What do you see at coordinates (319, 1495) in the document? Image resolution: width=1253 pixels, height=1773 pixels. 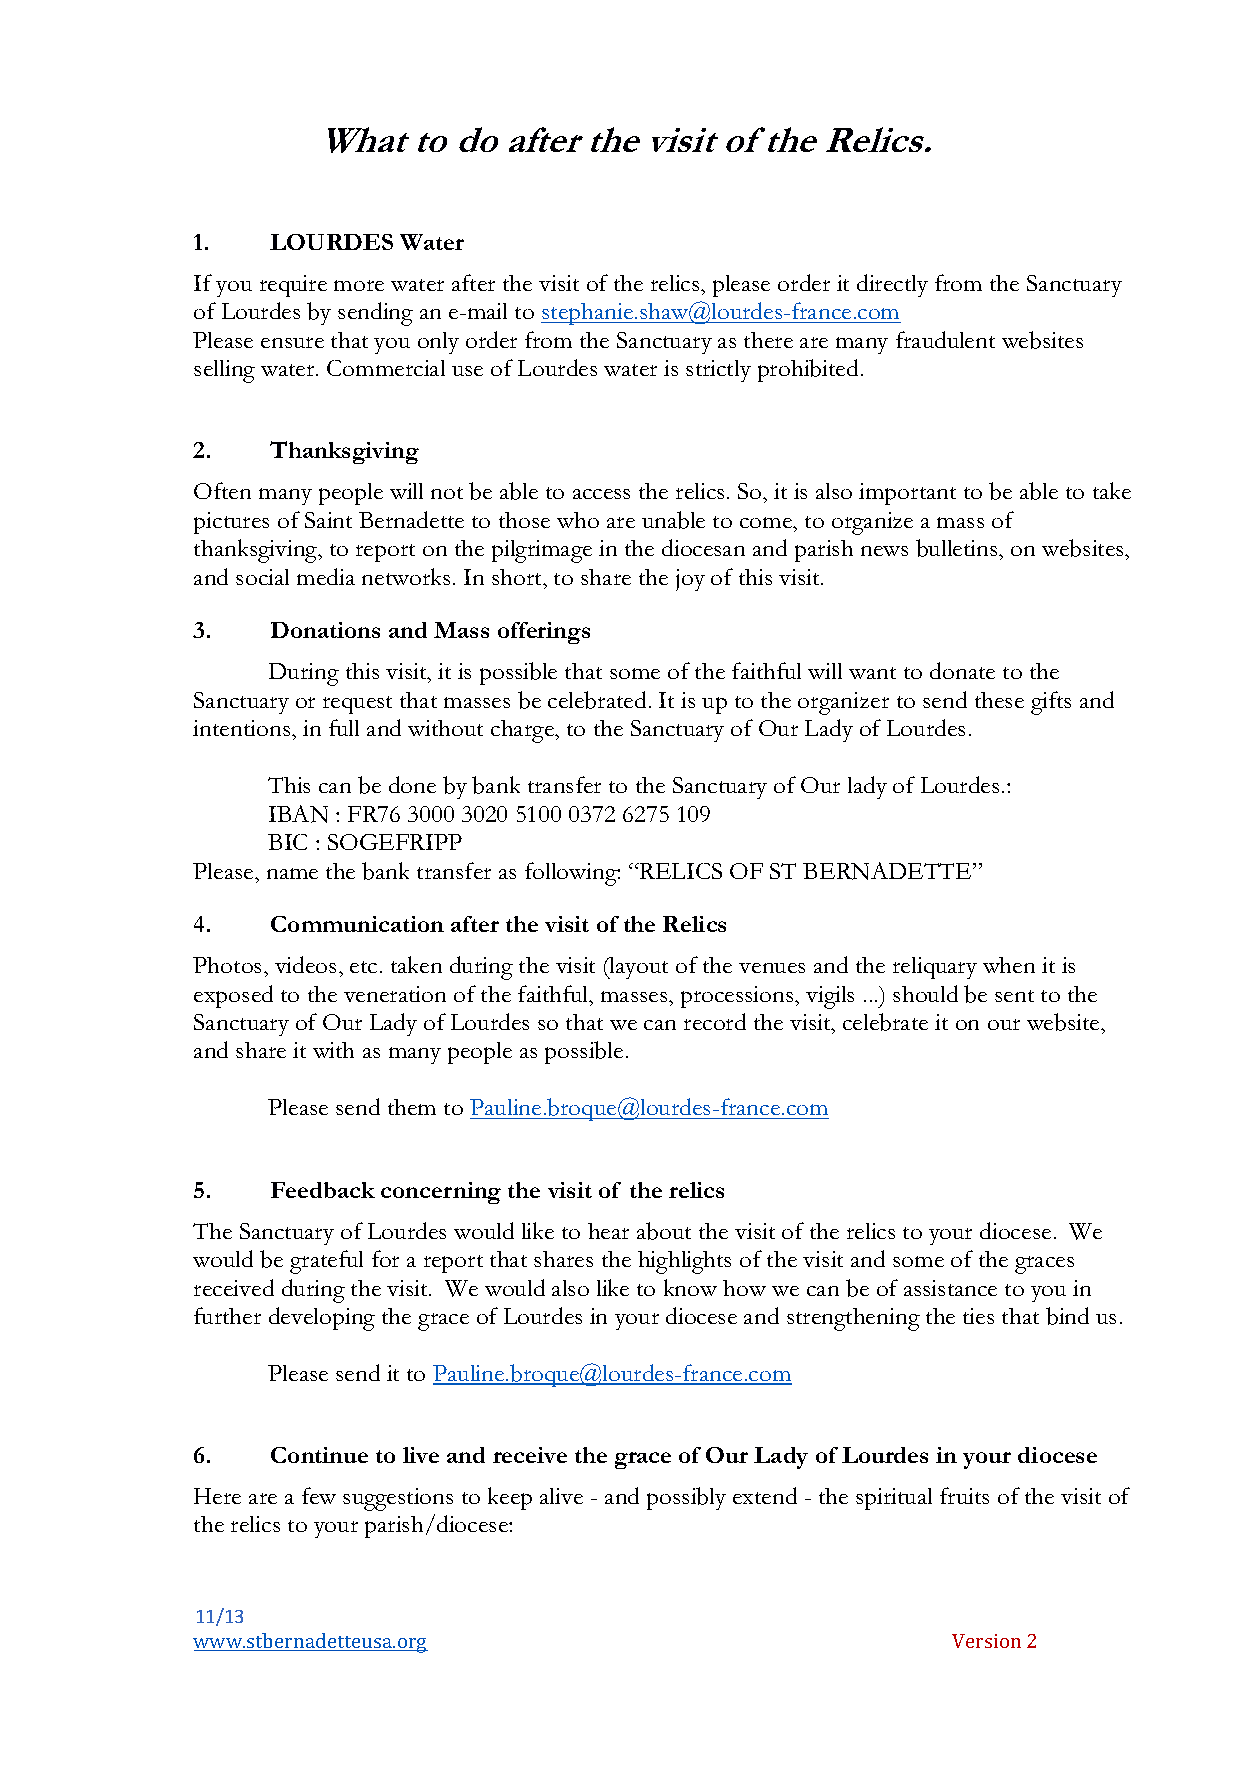 I see `few` at bounding box center [319, 1495].
